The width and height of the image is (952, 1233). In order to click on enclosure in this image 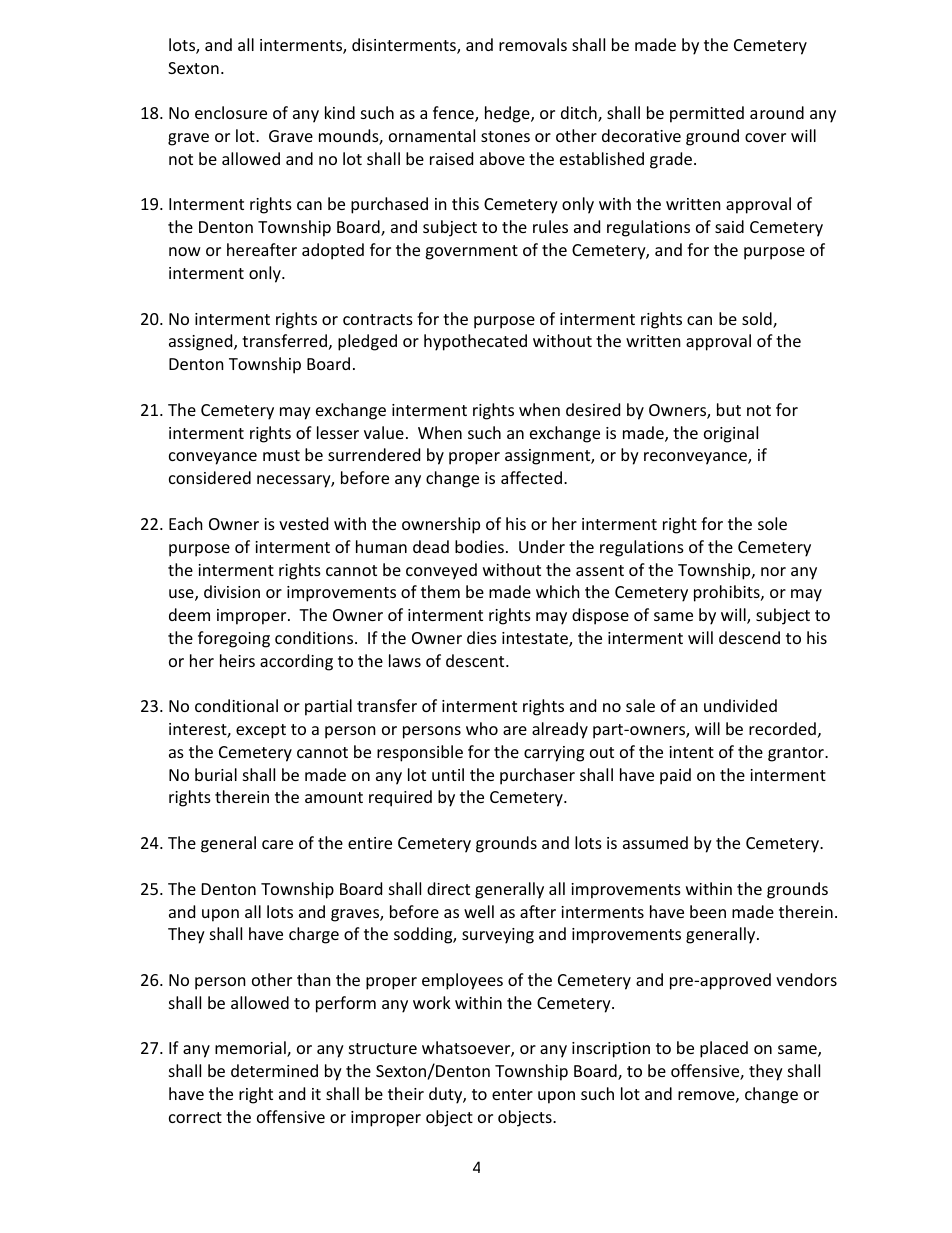, I will do `click(231, 112)`.
